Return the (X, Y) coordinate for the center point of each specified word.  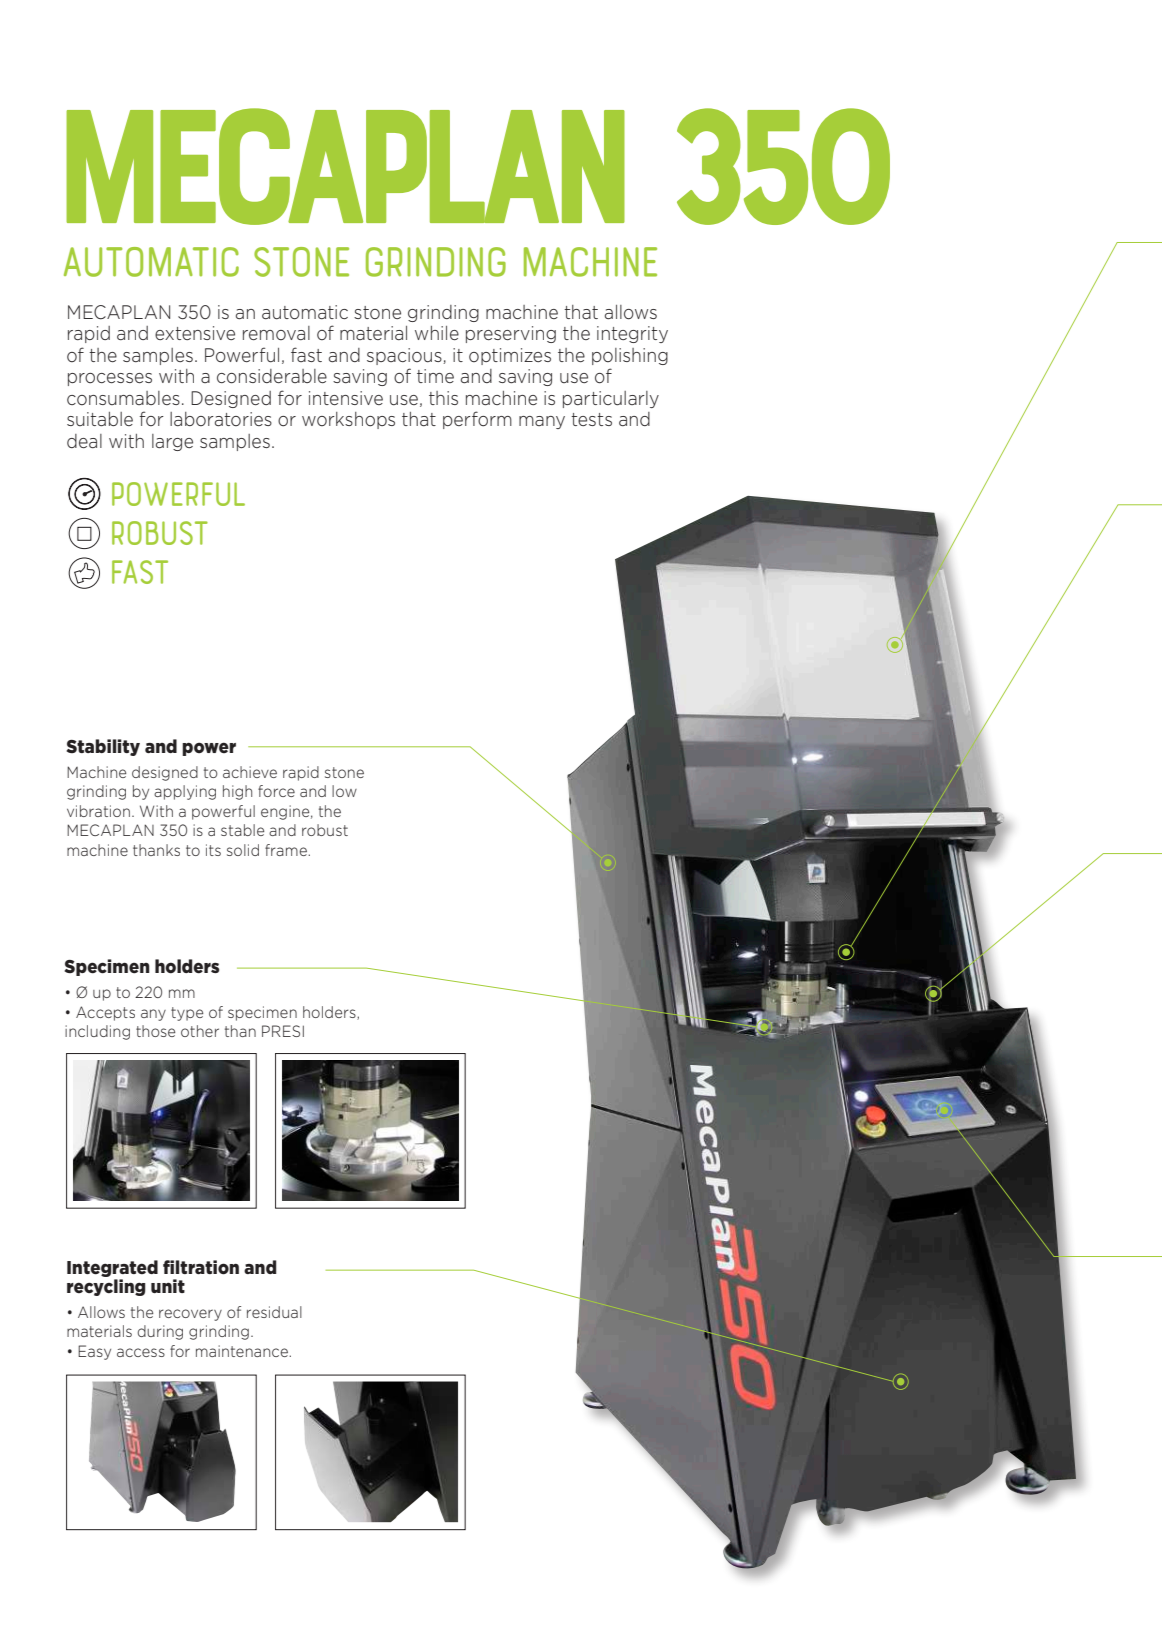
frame (287, 850)
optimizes (510, 356)
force (276, 791)
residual (274, 1312)
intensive (346, 398)
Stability (103, 747)
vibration (98, 811)
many (542, 422)
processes (110, 379)
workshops (348, 420)
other (200, 1031)
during (160, 1332)
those (155, 1031)
